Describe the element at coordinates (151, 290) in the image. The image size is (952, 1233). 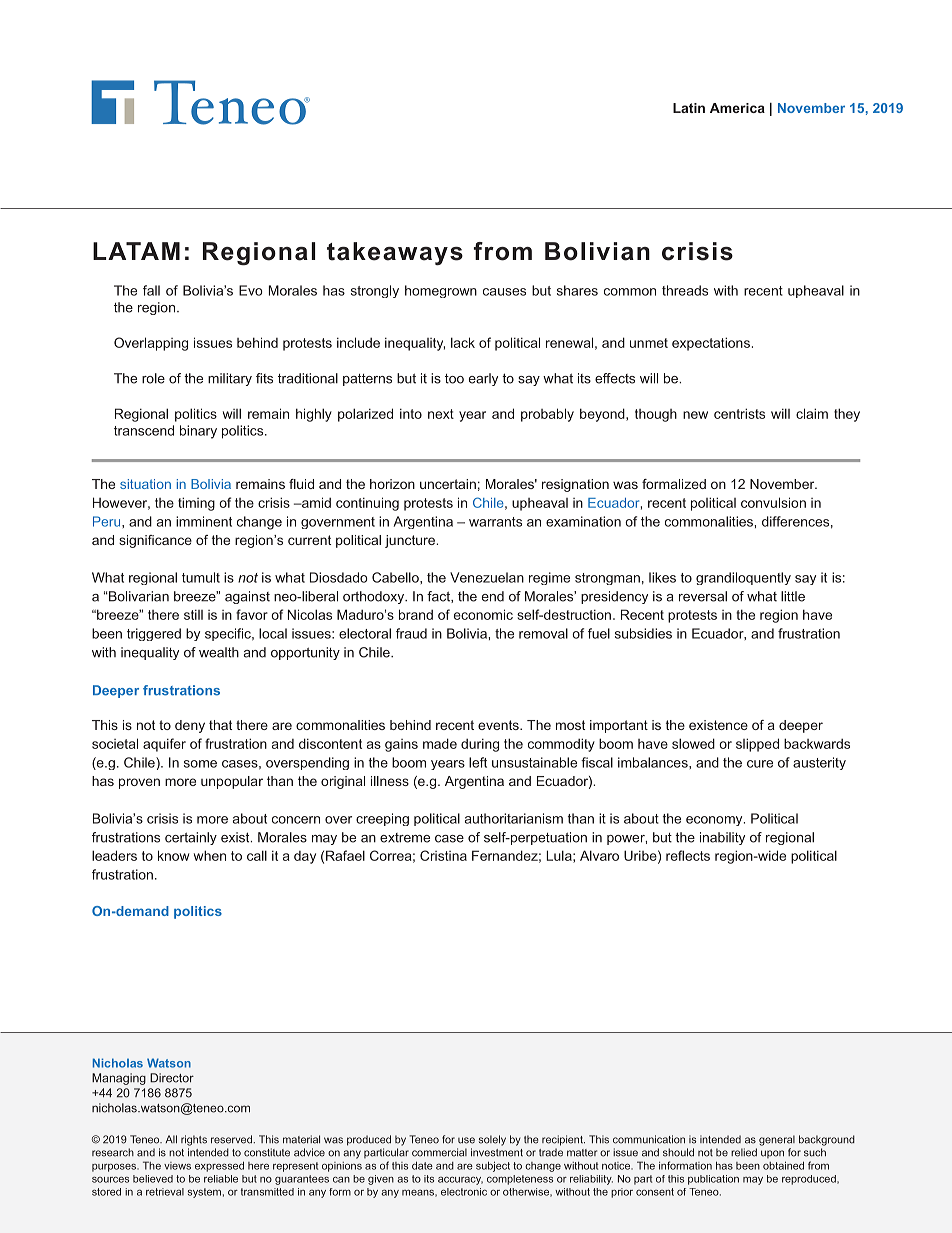
I see `fall` at that location.
